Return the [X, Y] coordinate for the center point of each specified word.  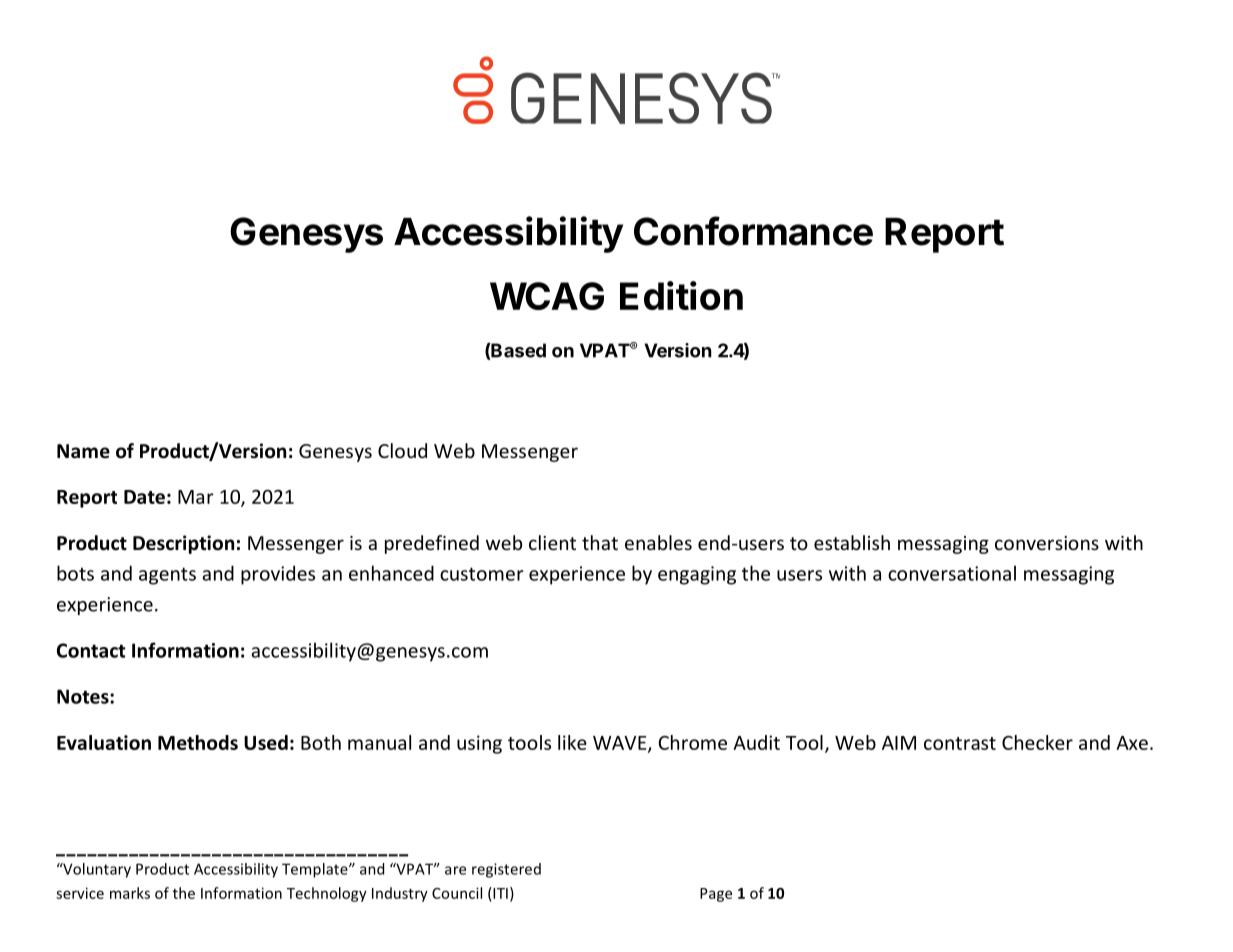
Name [83, 451]
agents [167, 576]
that [600, 542]
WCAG [547, 296]
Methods [198, 742]
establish [852, 542]
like [572, 742]
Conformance [753, 231]
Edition [681, 295]
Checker [1037, 742]
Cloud [402, 450]
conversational [952, 573]
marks [130, 893]
